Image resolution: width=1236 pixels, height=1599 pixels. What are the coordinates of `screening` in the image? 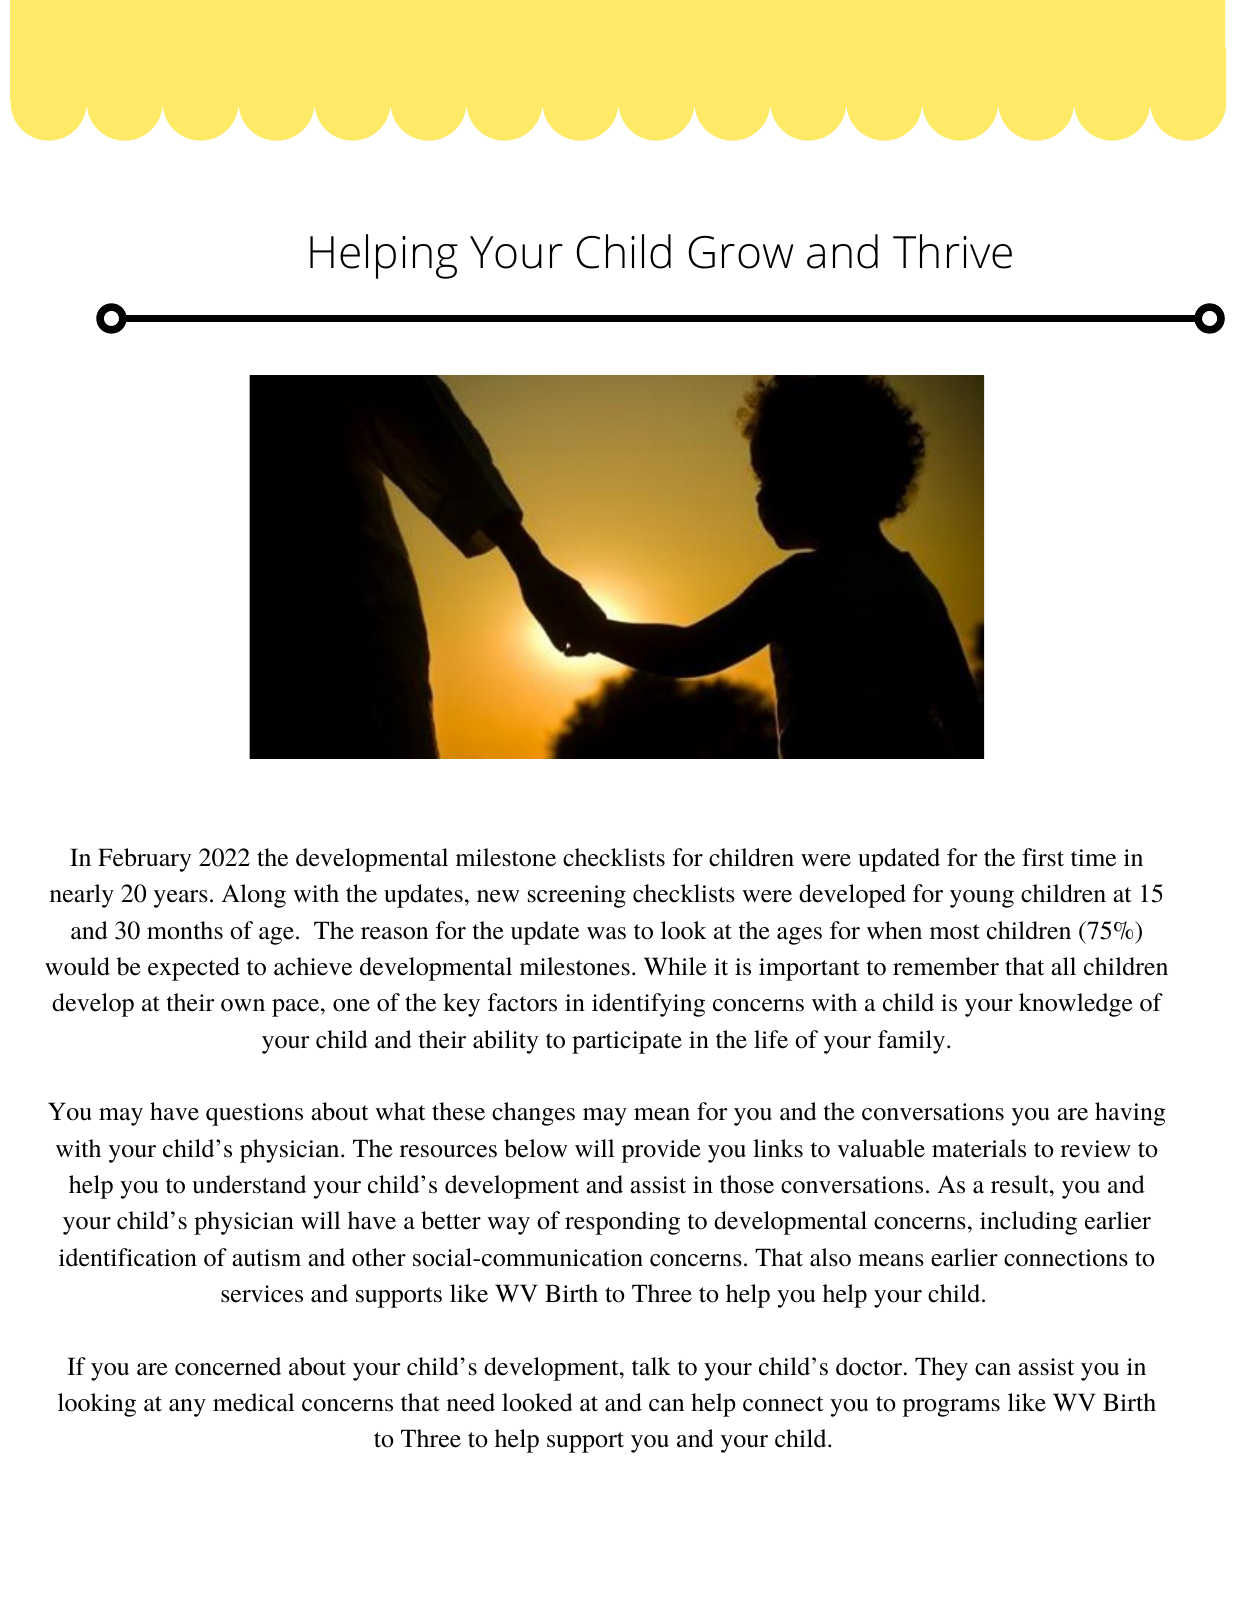 It's located at (577, 896).
